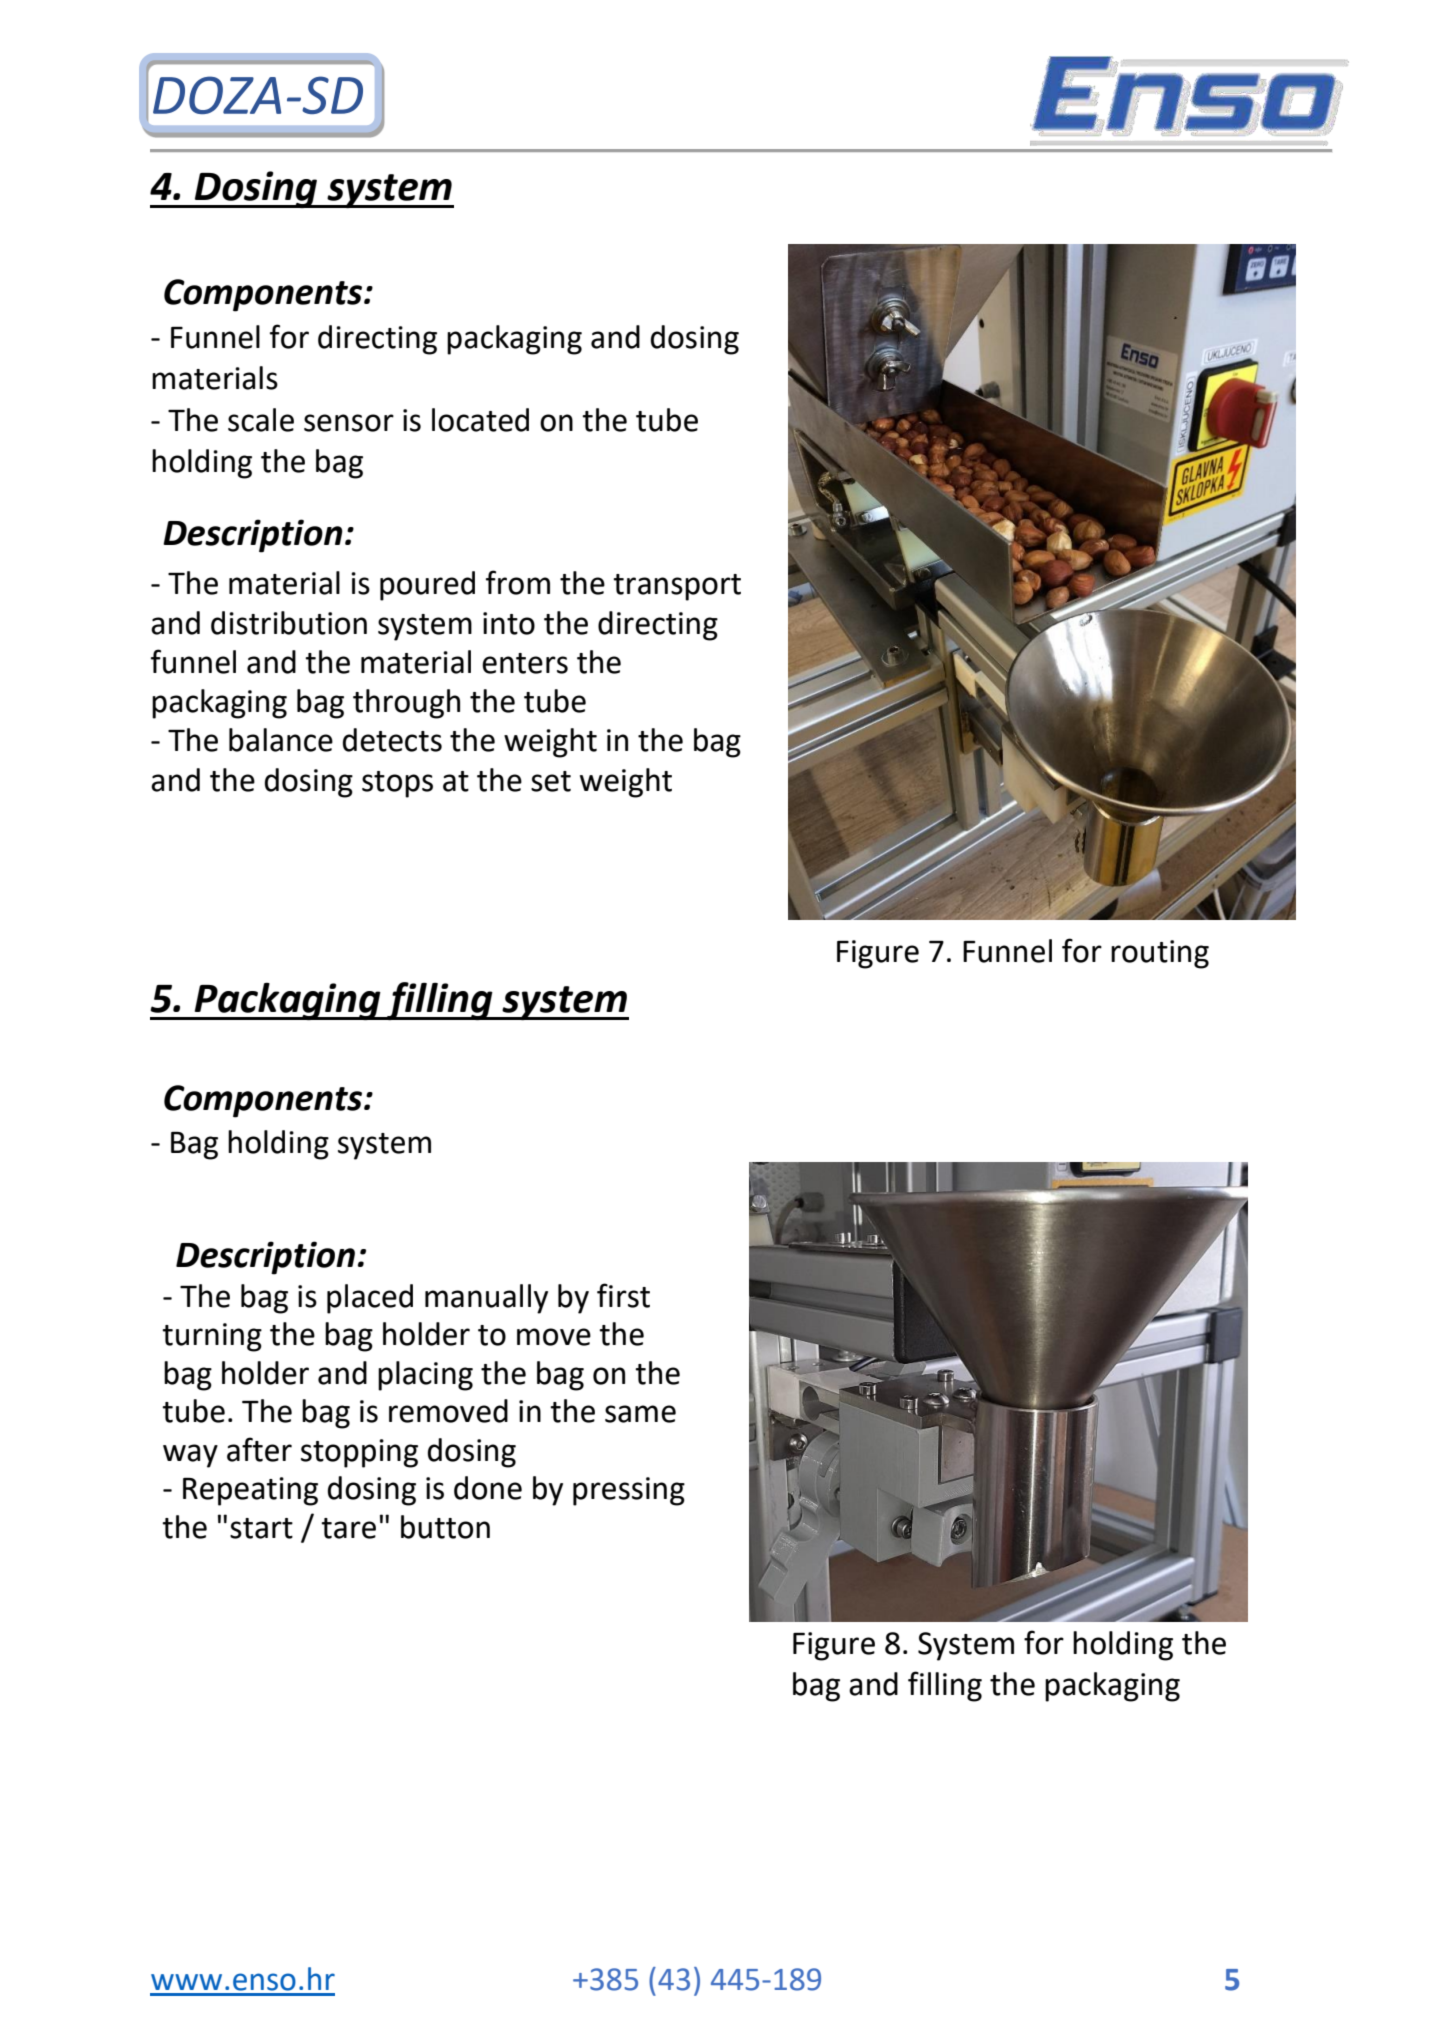 This document has width=1435, height=2028. I want to click on manually, so click(486, 1299).
